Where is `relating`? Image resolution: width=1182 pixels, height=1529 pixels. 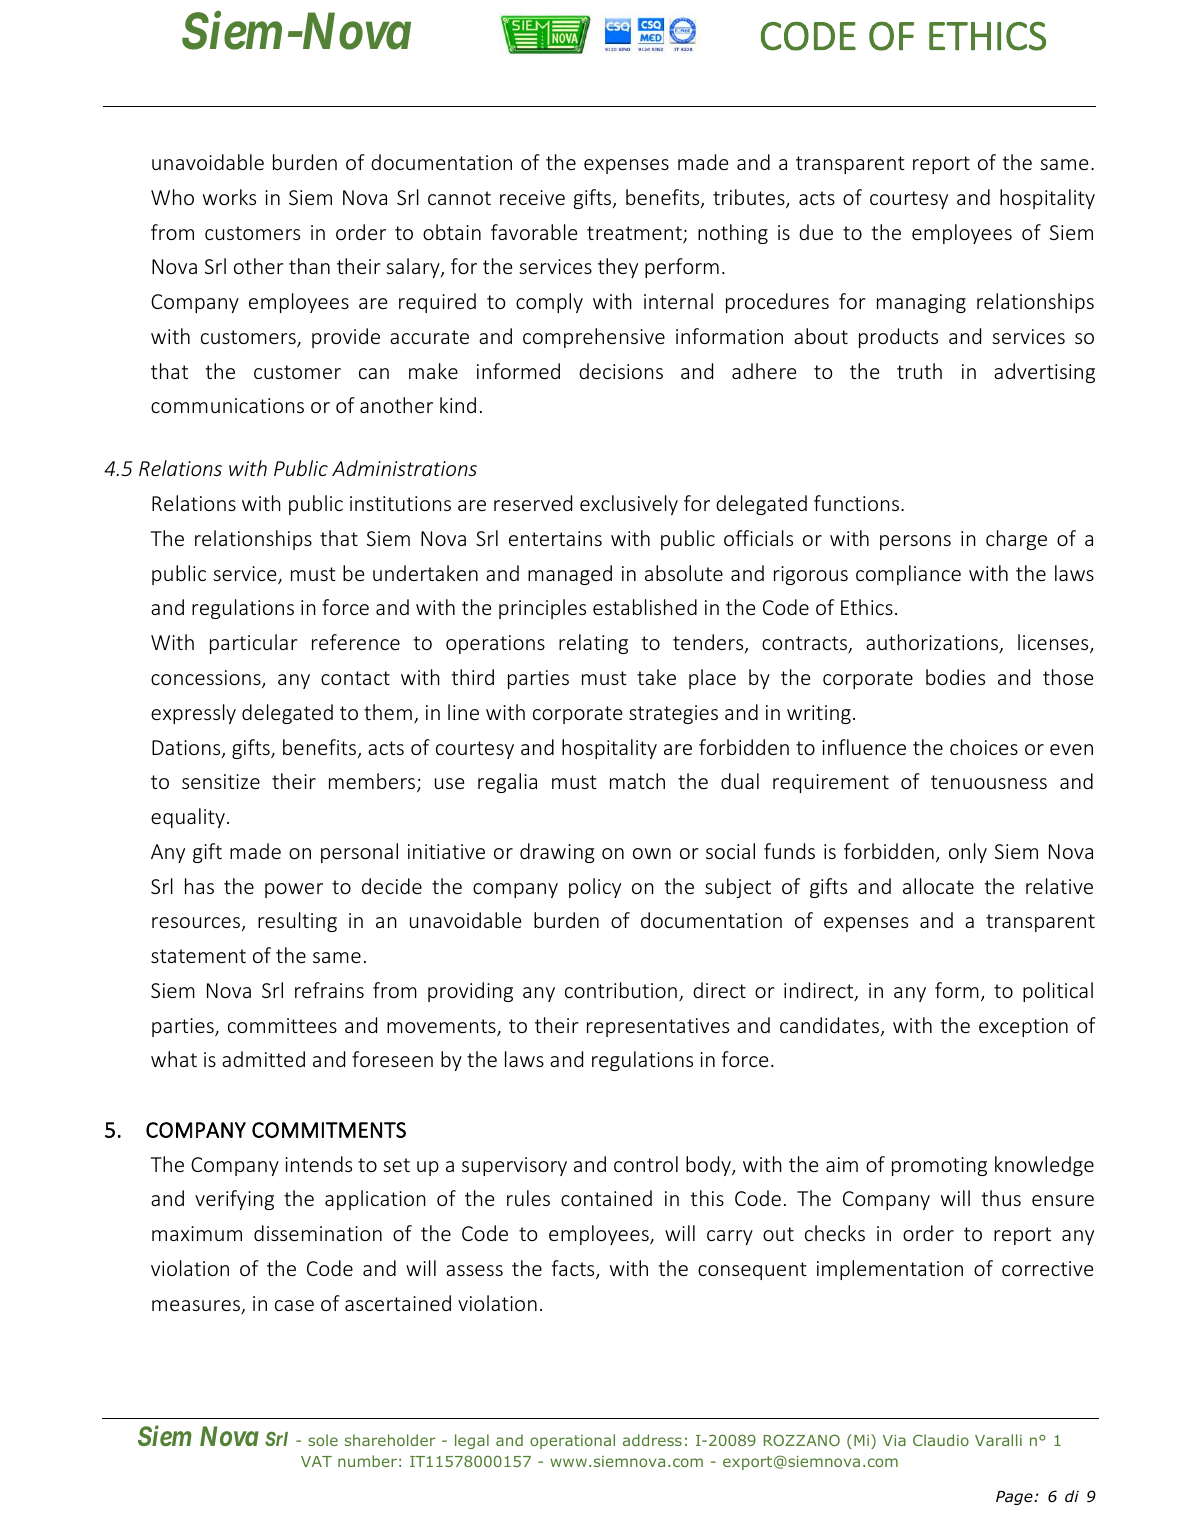 relating is located at coordinates (593, 644).
